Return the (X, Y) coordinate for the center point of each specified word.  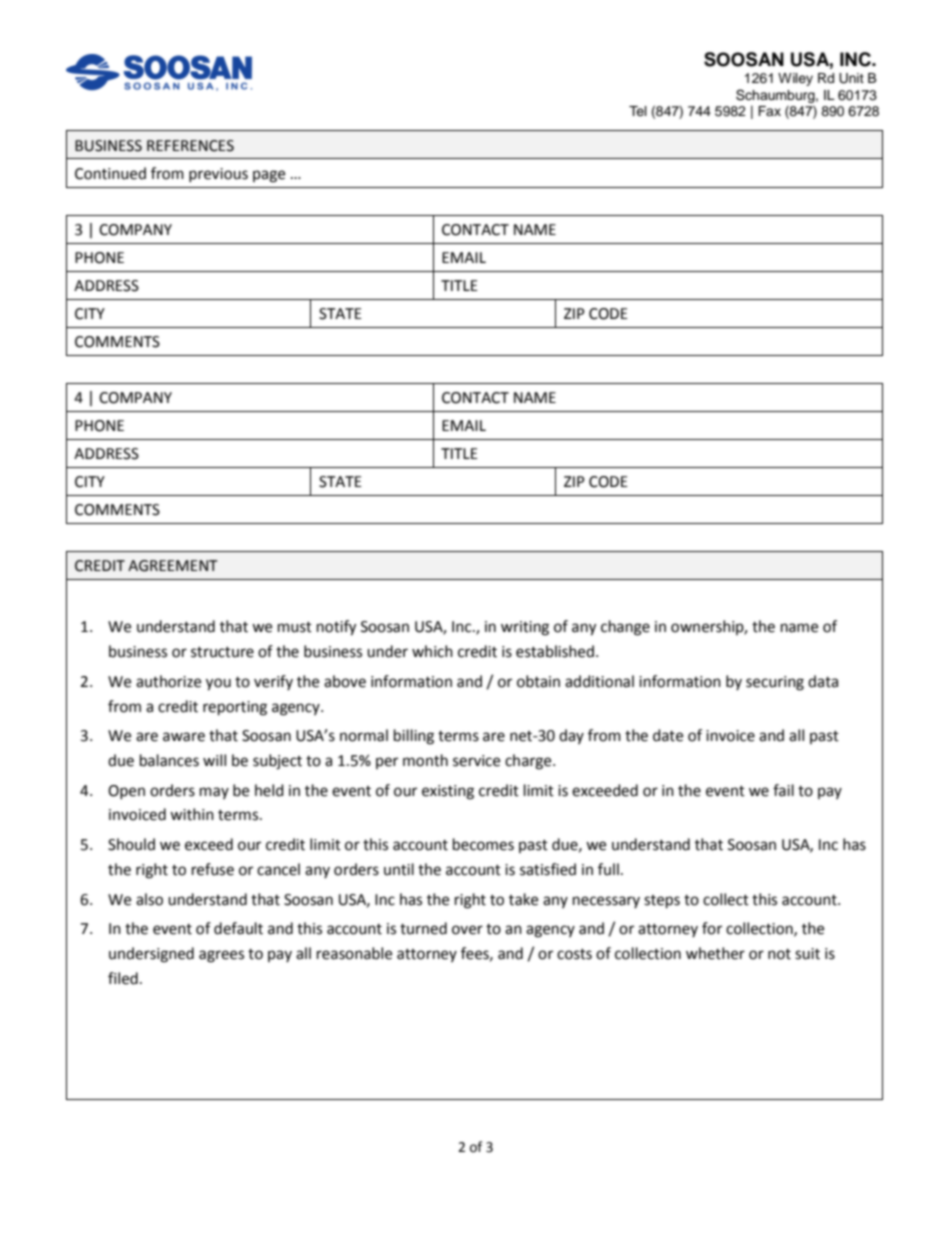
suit (807, 954)
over (467, 930)
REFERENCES (190, 146)
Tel (638, 111)
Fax (769, 111)
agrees (221, 956)
